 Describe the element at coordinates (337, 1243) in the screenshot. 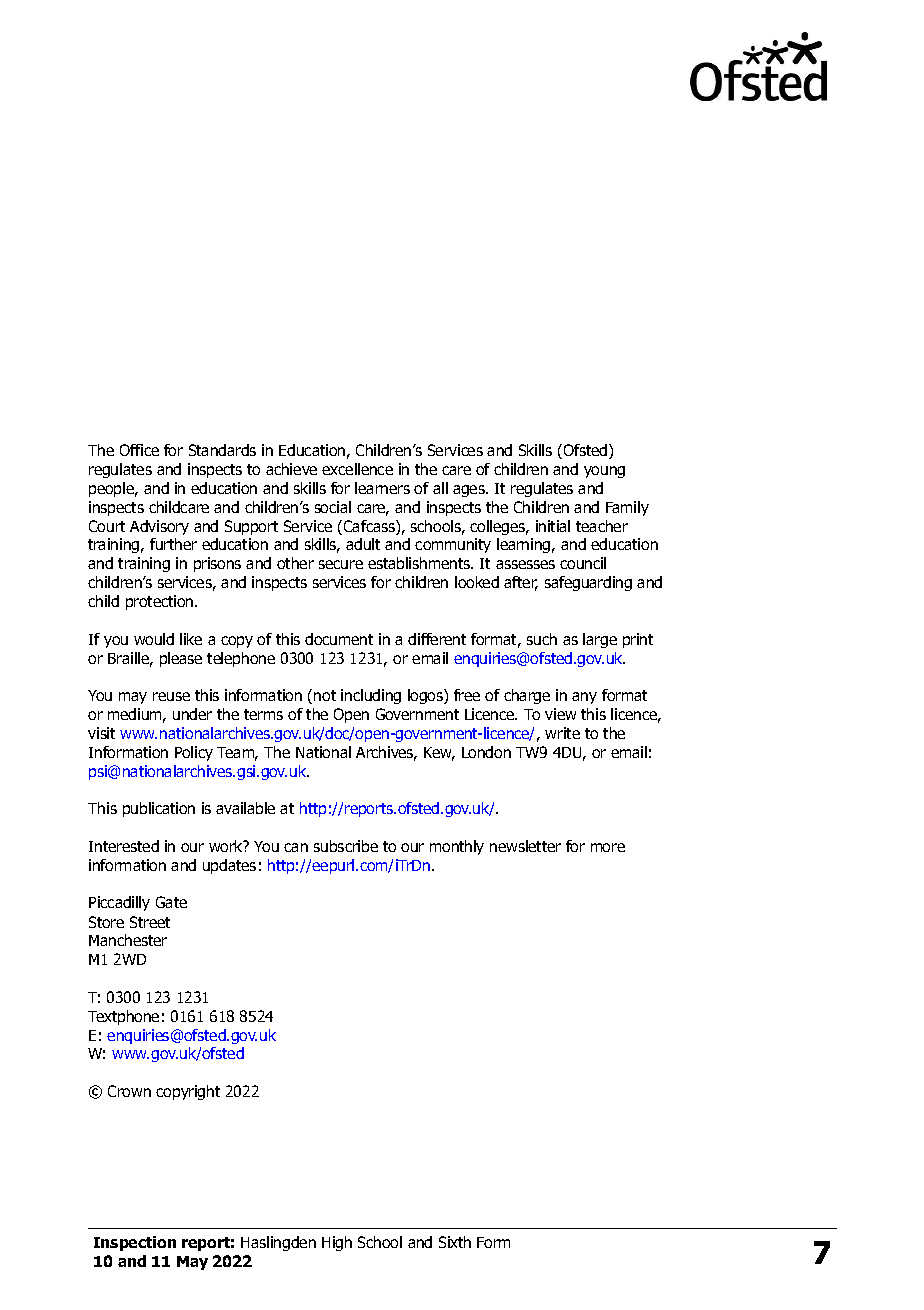

I see `High` at that location.
